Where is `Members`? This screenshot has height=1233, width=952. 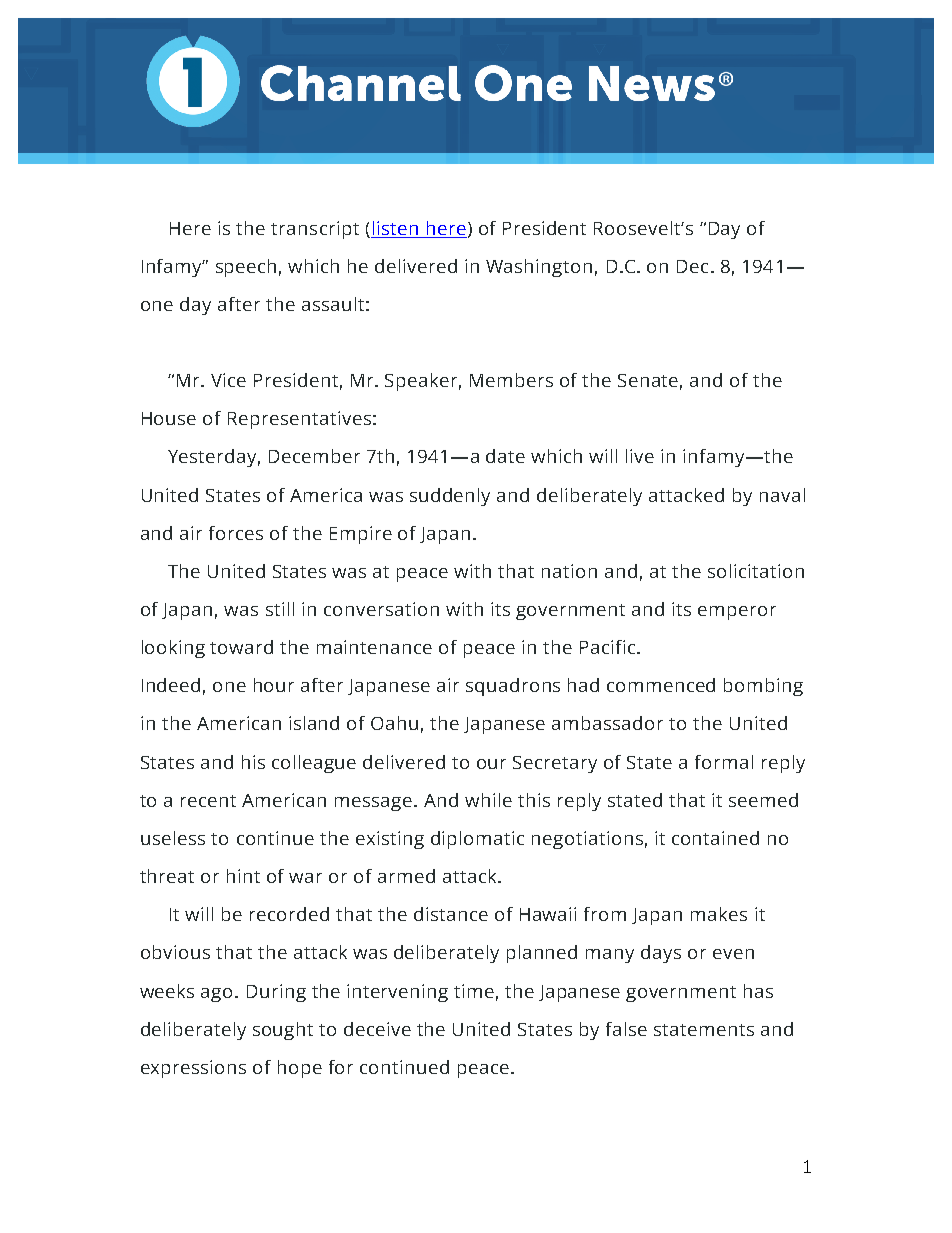
Members is located at coordinates (511, 380).
